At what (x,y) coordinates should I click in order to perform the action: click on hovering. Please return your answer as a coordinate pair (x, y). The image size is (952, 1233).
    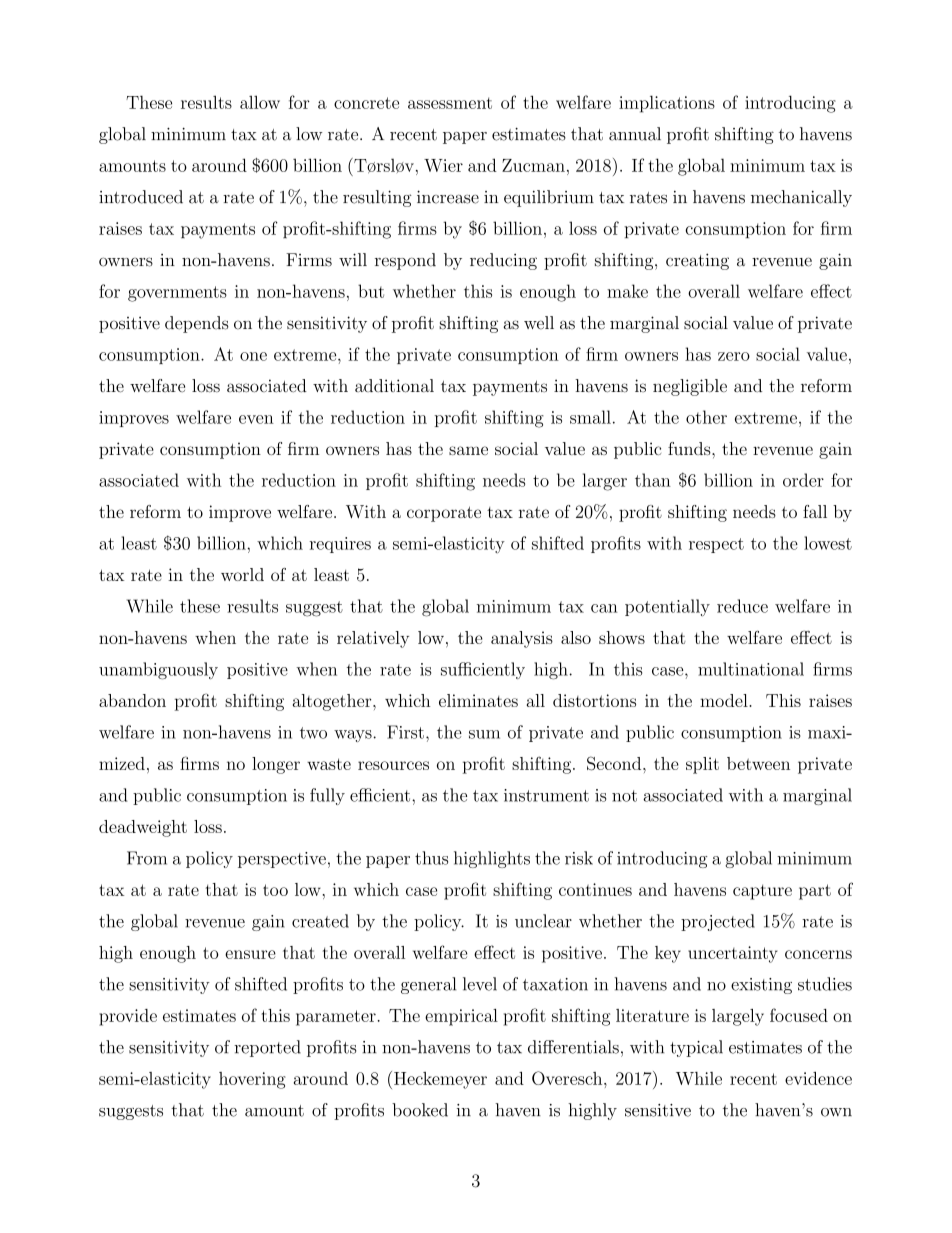
    Looking at the image, I should click on (252, 1080).
